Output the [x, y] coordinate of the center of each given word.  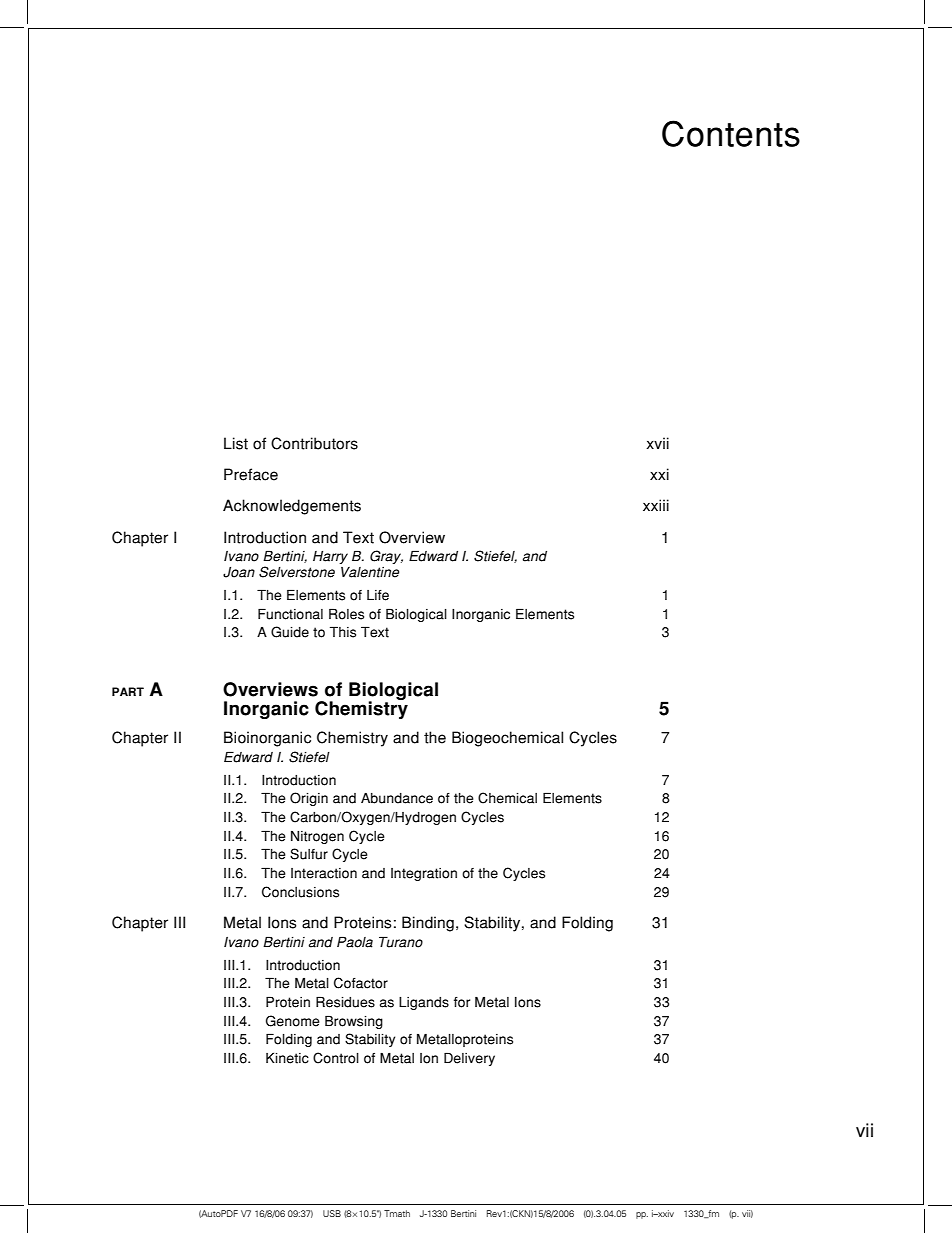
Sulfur [309, 854]
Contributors [314, 443]
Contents [731, 133]
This [343, 632]
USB [332, 1213]
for [462, 1002]
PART [128, 691]
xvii [657, 443]
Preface [251, 474]
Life [378, 595]
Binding [428, 924]
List [236, 443]
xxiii [656, 505]
